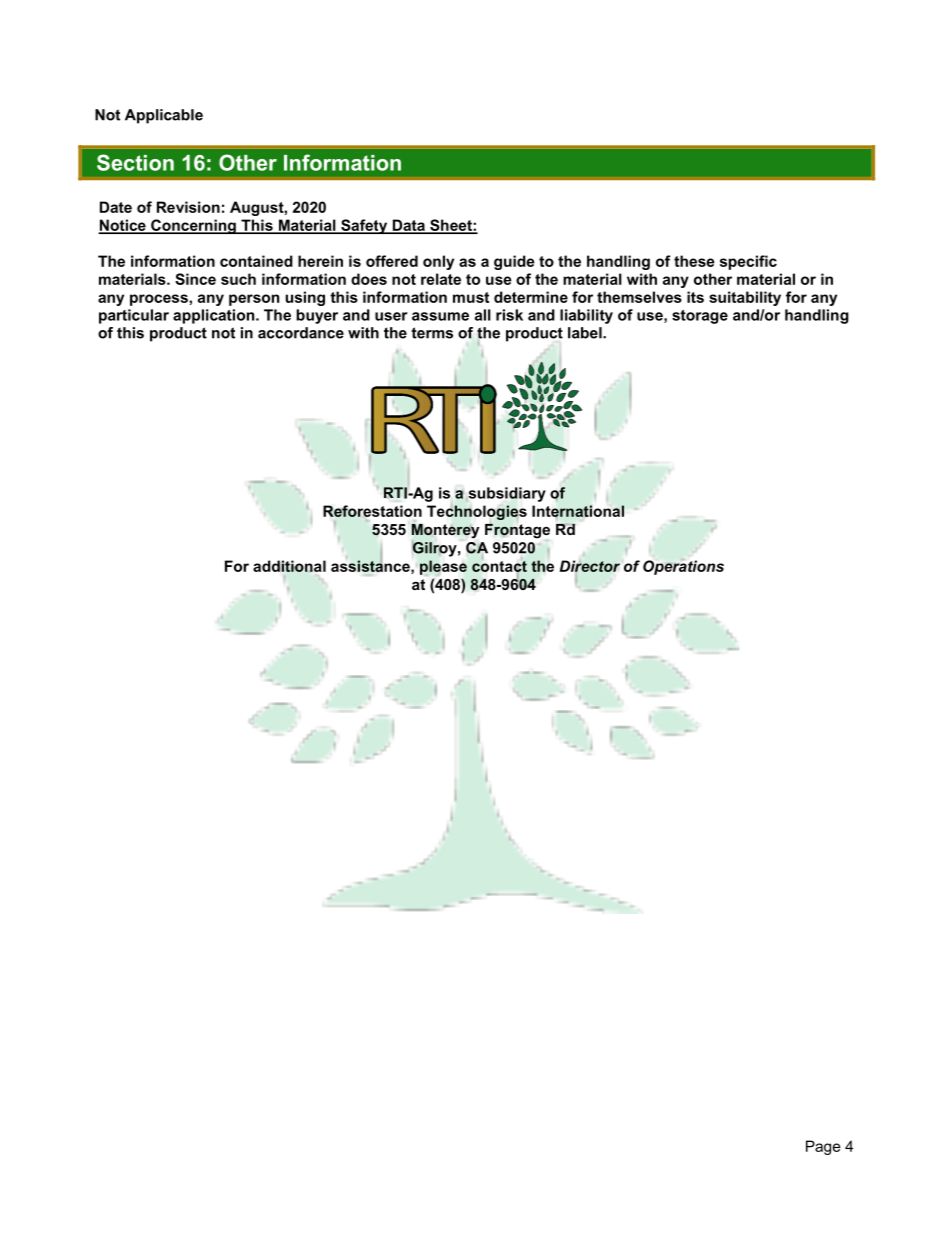 The image size is (952, 1233). Describe the element at coordinates (748, 262) in the page. I see `specific` at that location.
